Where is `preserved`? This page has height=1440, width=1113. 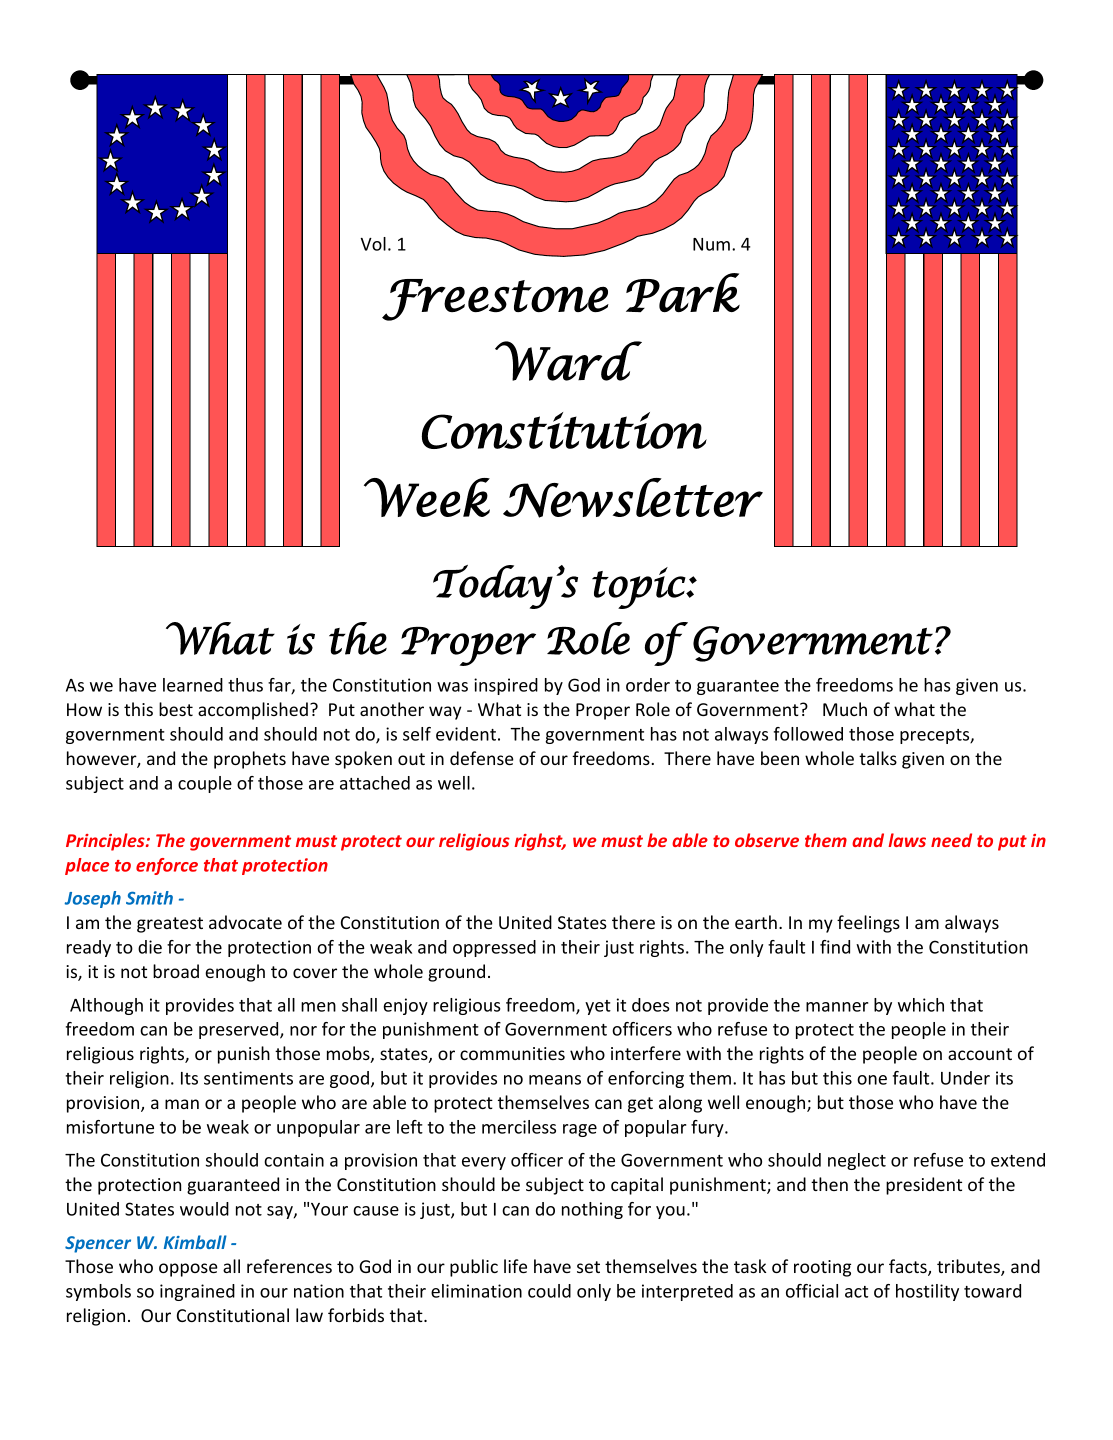
preserved is located at coordinates (240, 1030).
